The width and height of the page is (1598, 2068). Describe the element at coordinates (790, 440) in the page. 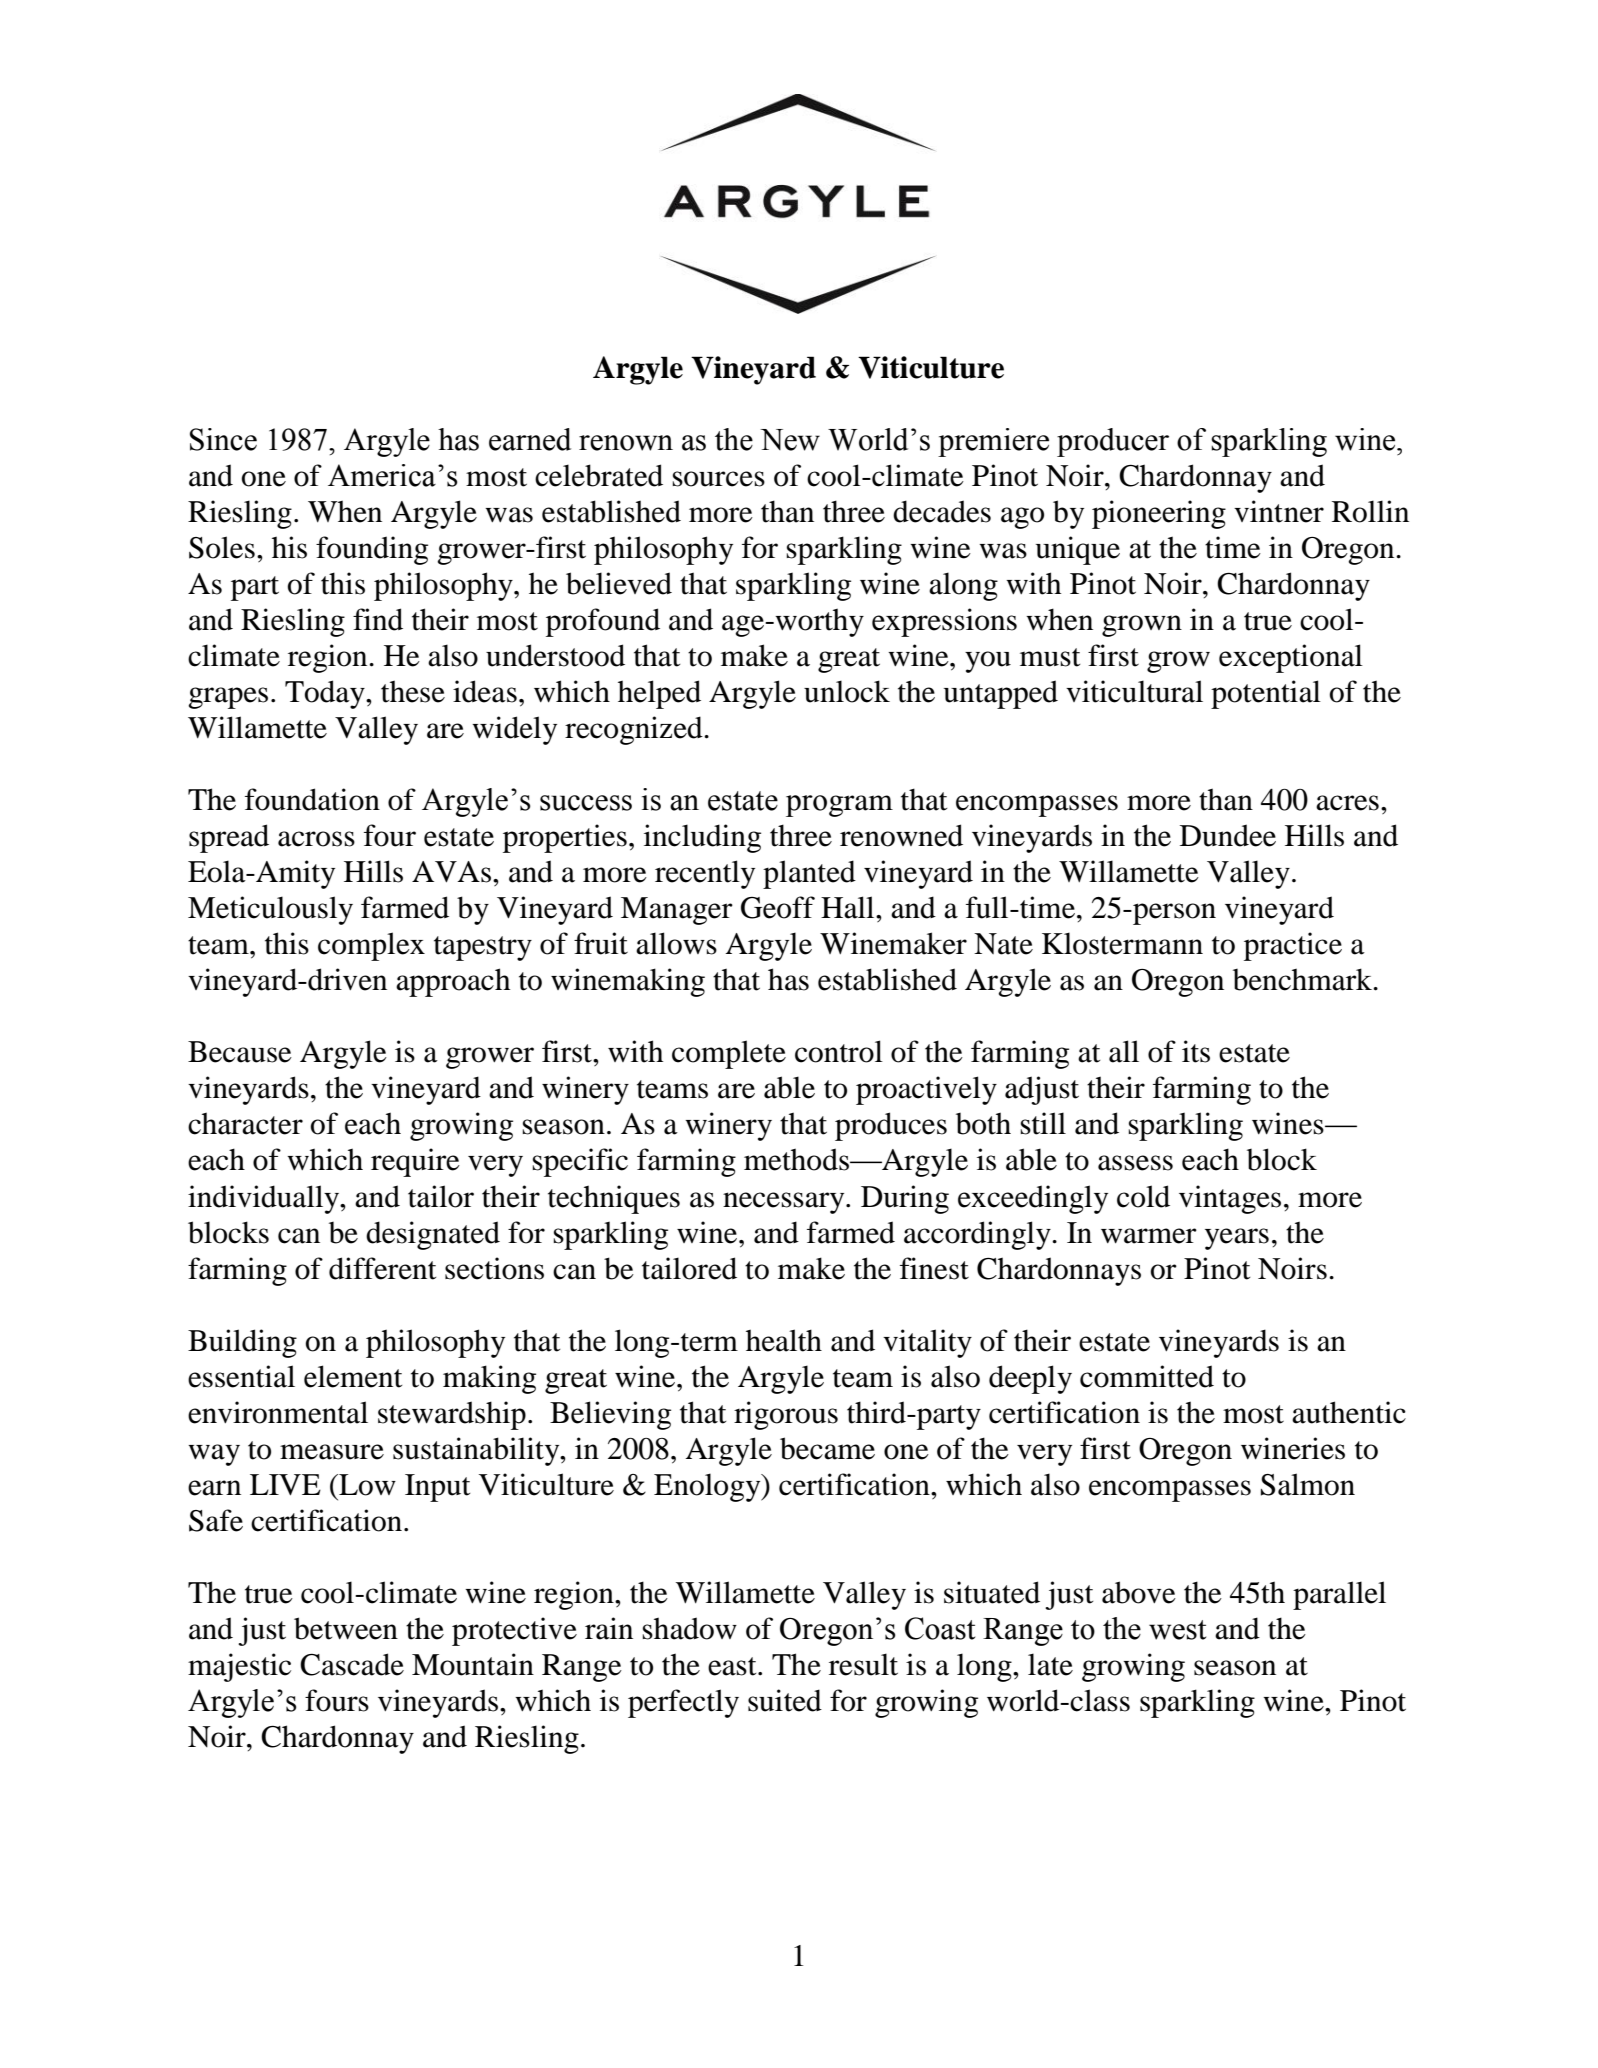

I see `New` at that location.
